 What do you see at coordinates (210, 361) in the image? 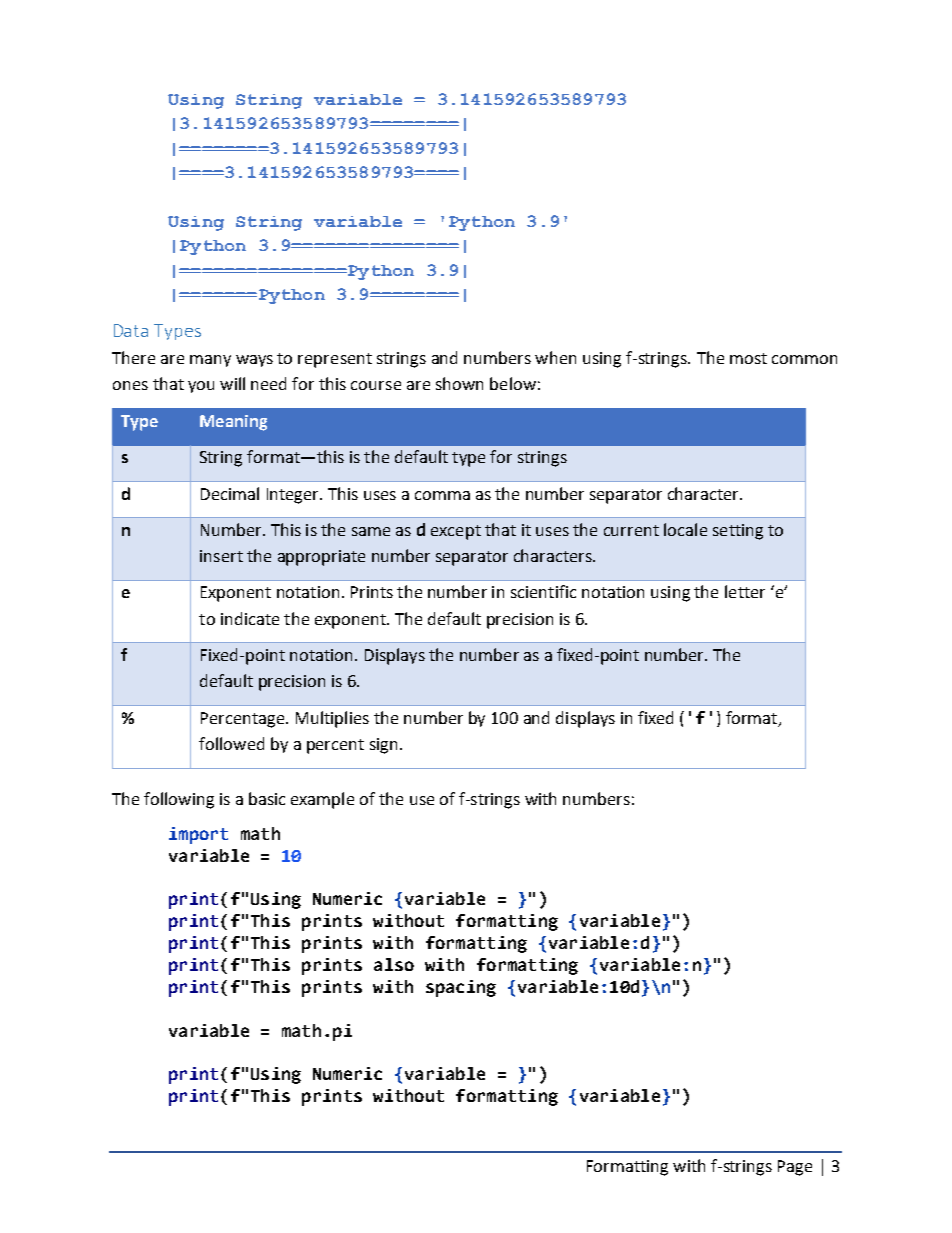
I see `many` at bounding box center [210, 361].
